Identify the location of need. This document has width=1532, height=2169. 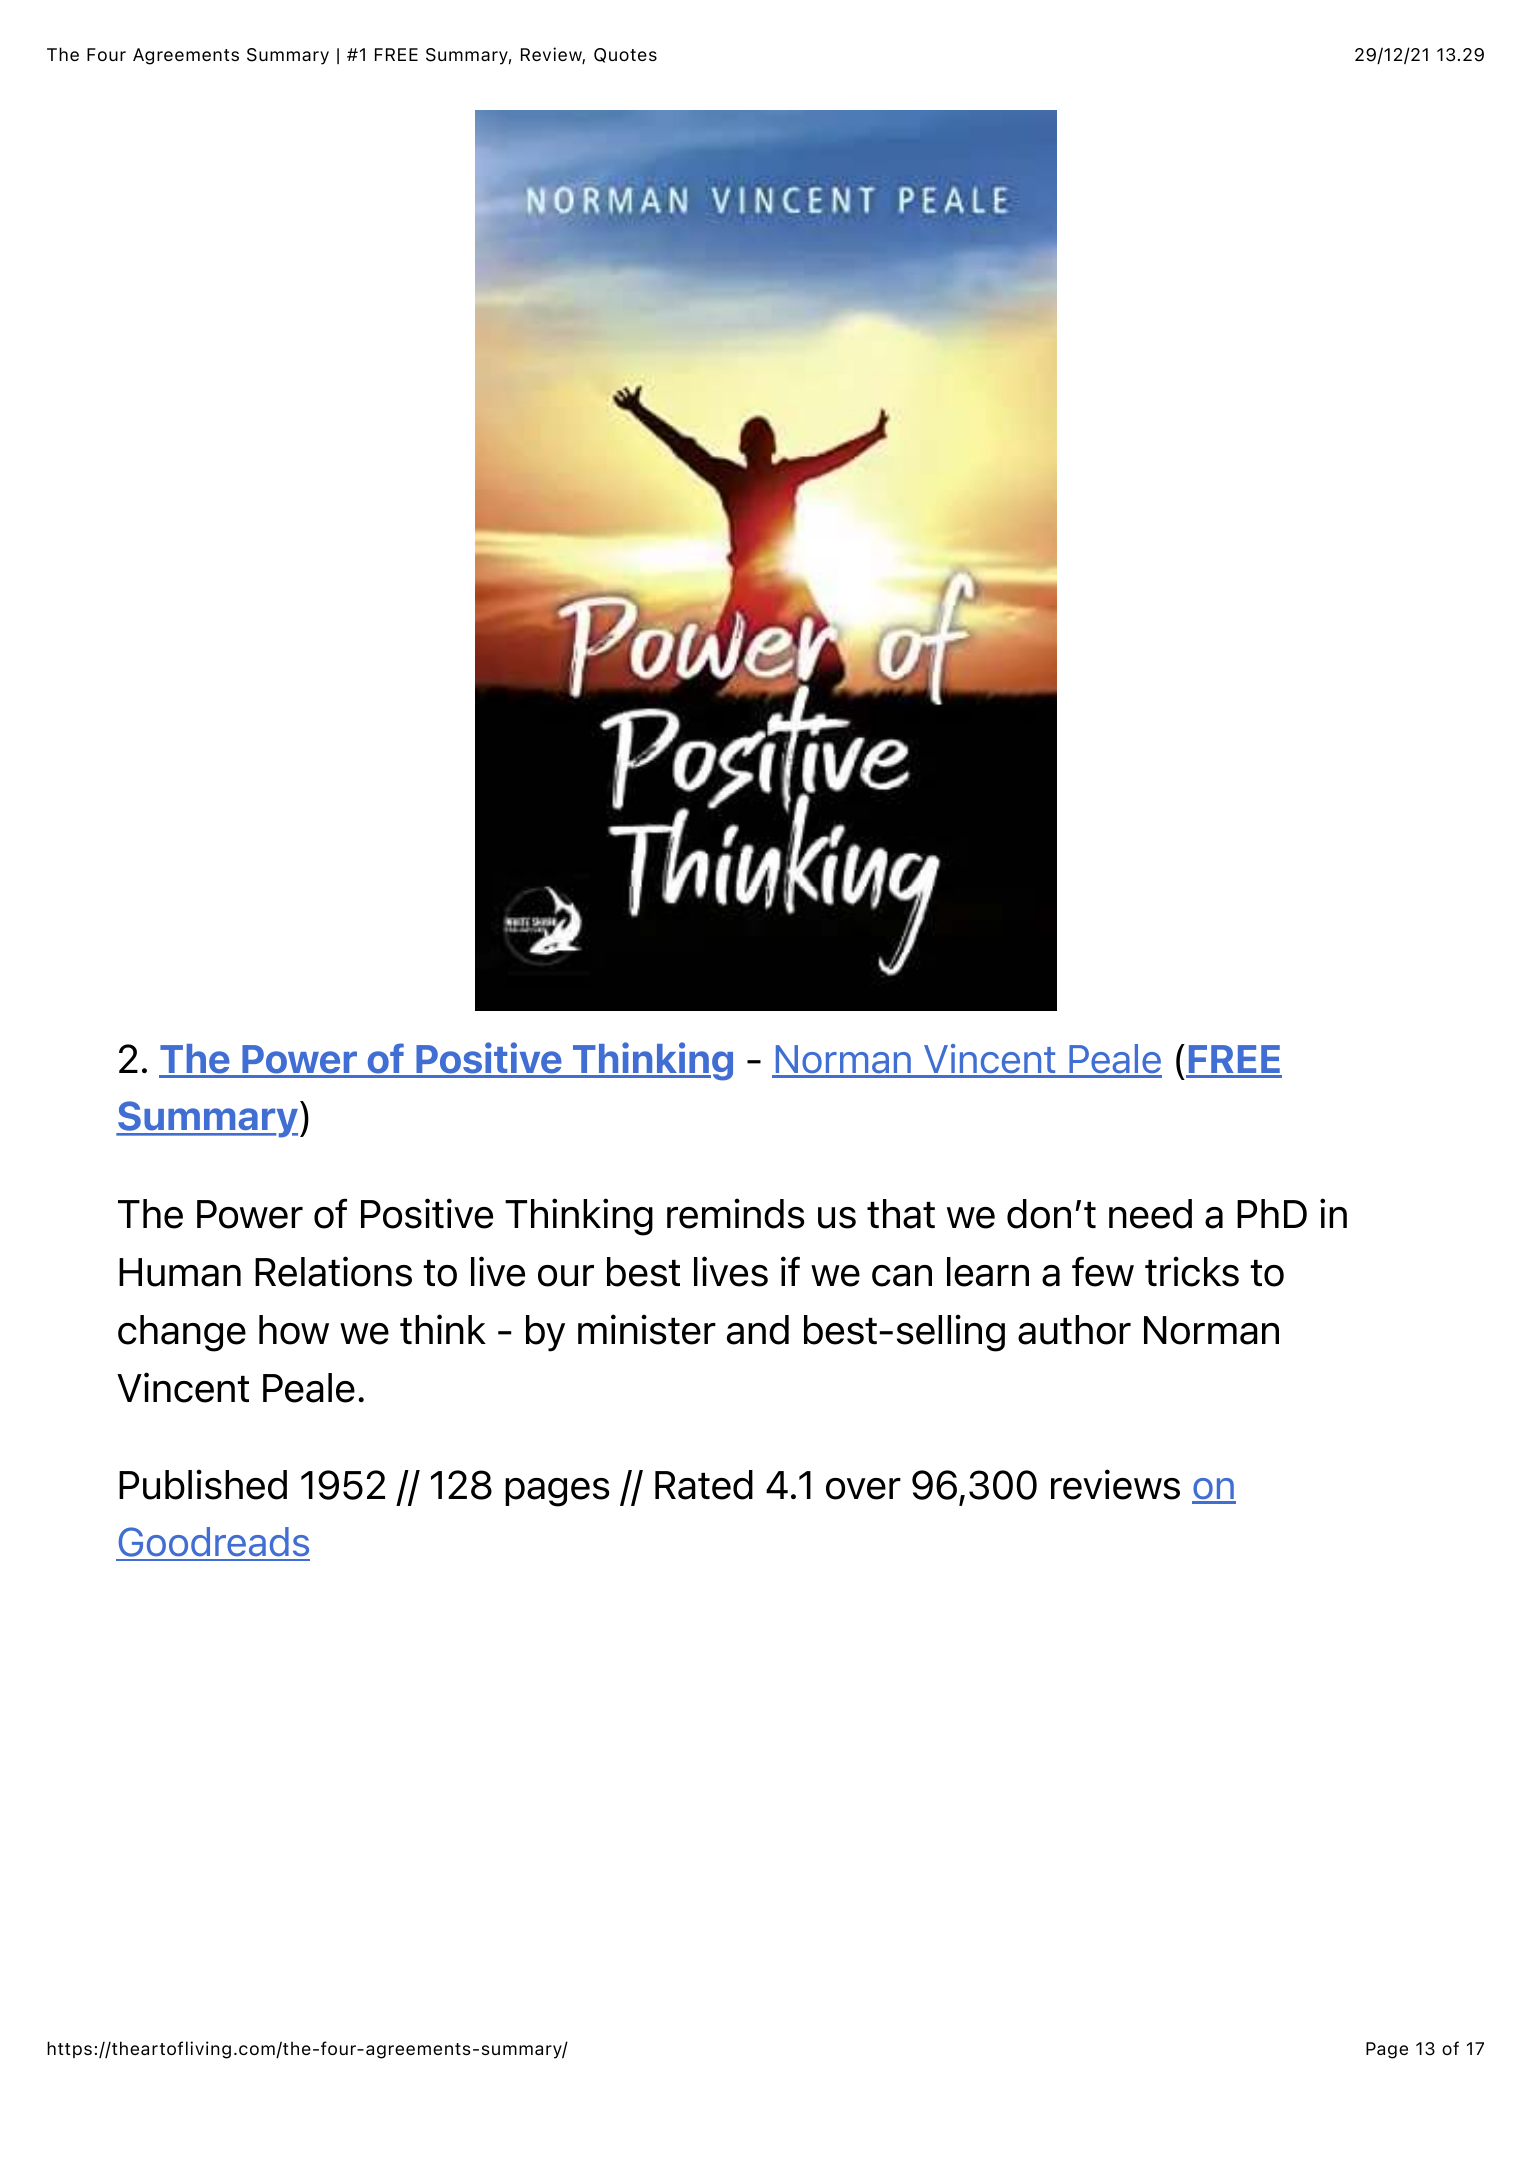
(1150, 1214).
